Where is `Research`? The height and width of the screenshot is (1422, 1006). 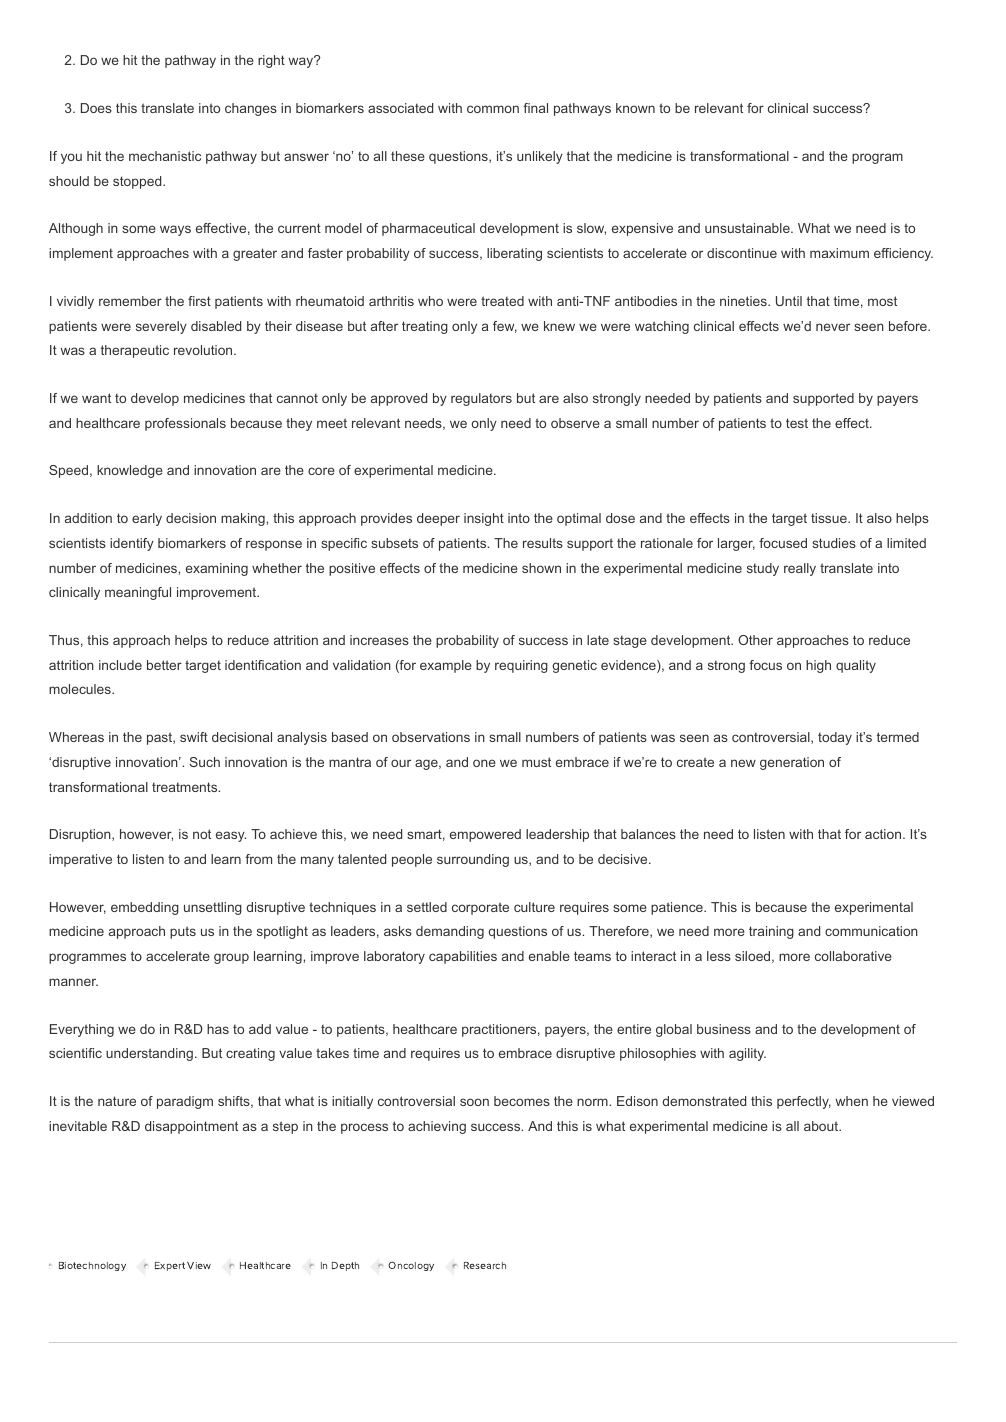 Research is located at coordinates (485, 1265).
